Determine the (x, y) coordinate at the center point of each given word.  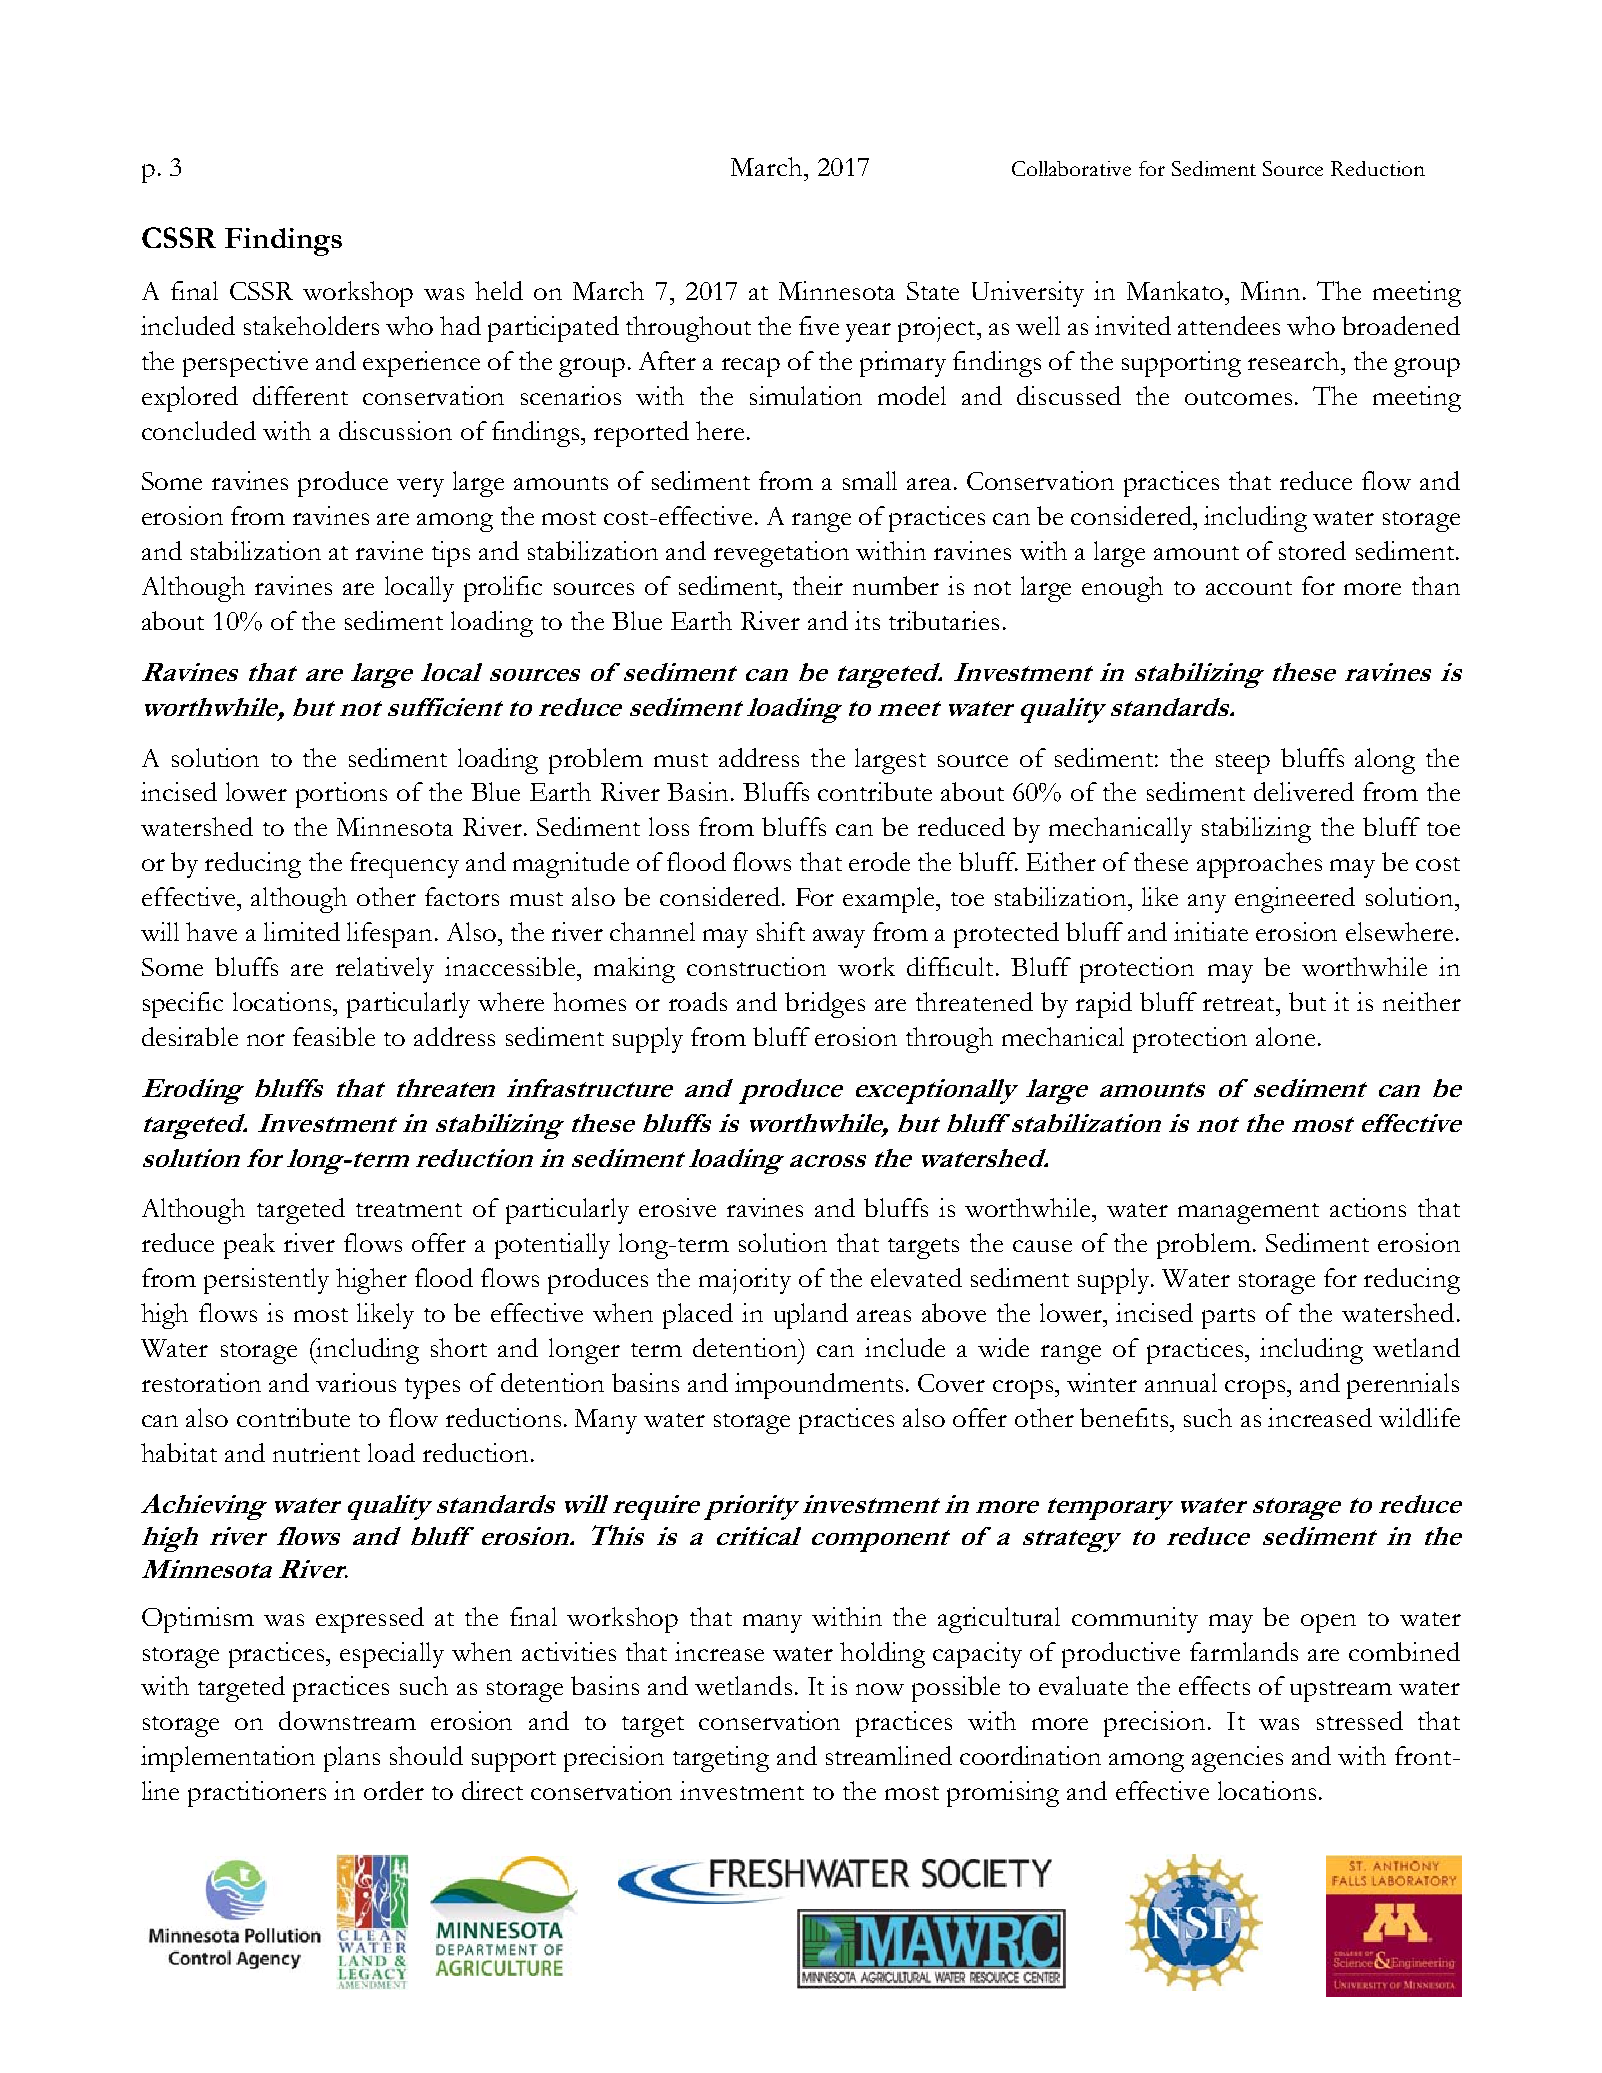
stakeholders (311, 325)
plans (352, 1759)
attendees (1229, 325)
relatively (385, 970)
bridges (825, 1005)
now (880, 1689)
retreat (1240, 1004)
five (819, 325)
